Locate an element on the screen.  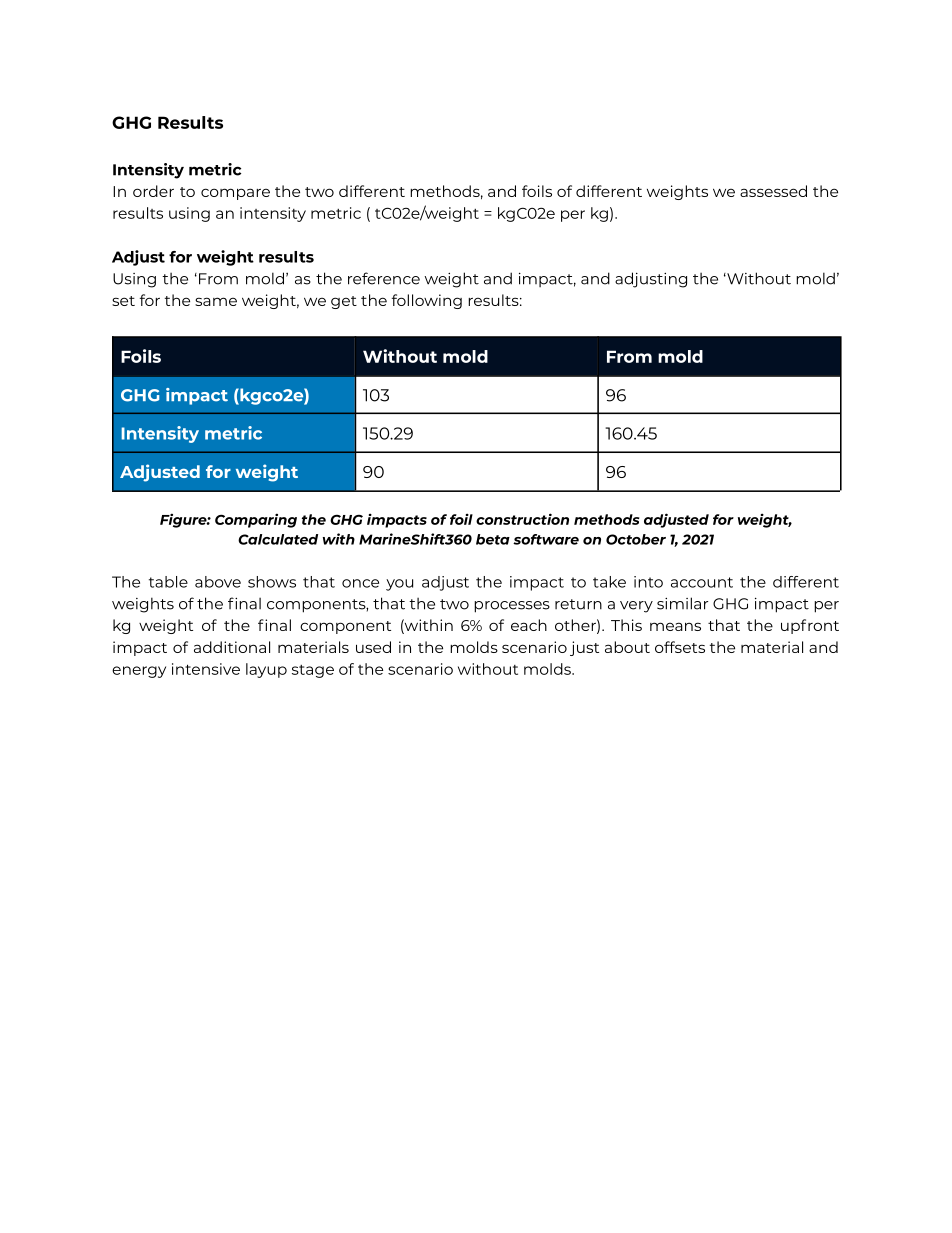
same is located at coordinates (216, 301).
